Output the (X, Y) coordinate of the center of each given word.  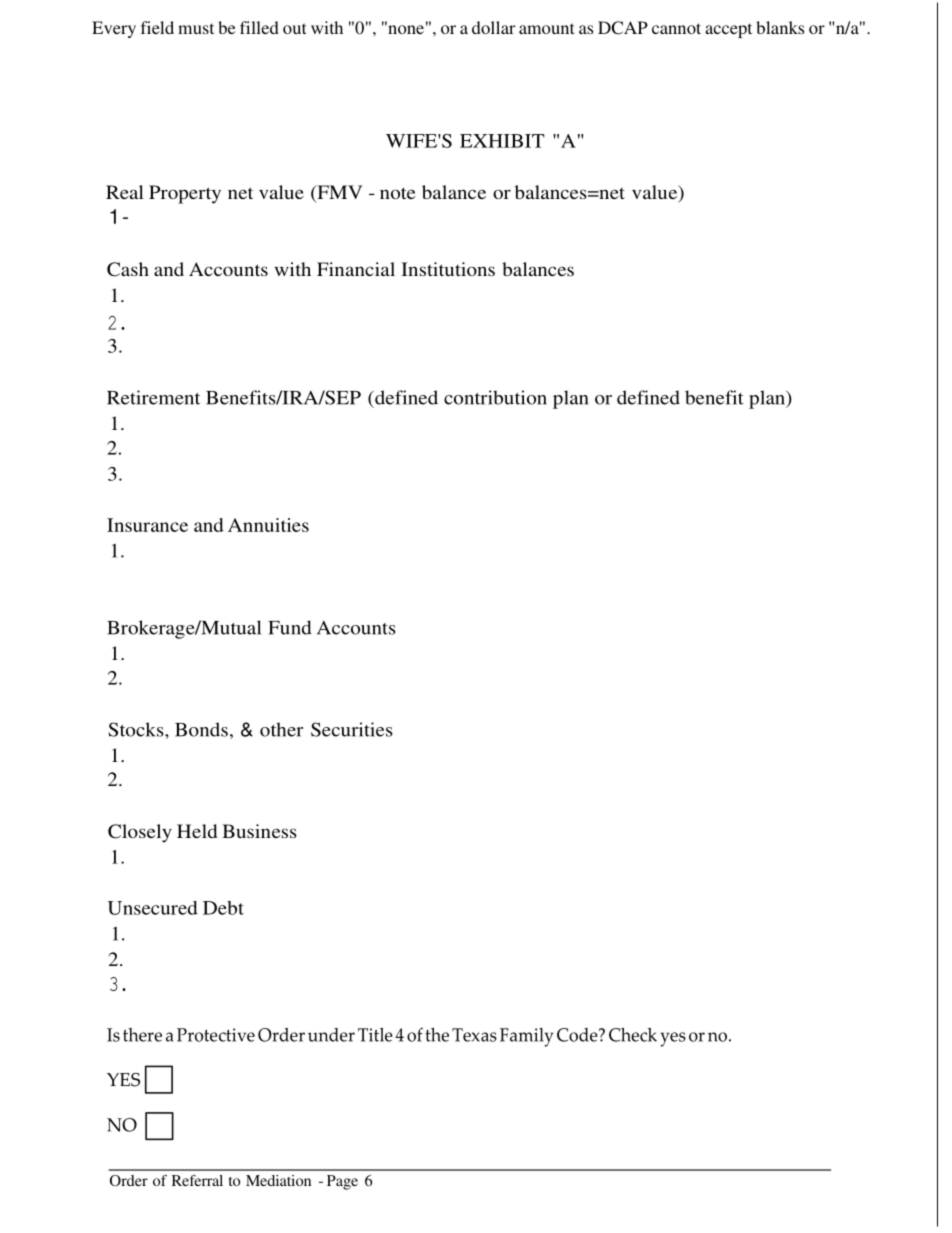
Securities (352, 729)
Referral (197, 1180)
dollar (493, 27)
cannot (676, 28)
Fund (290, 627)
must (196, 28)
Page (342, 1182)
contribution (495, 397)
